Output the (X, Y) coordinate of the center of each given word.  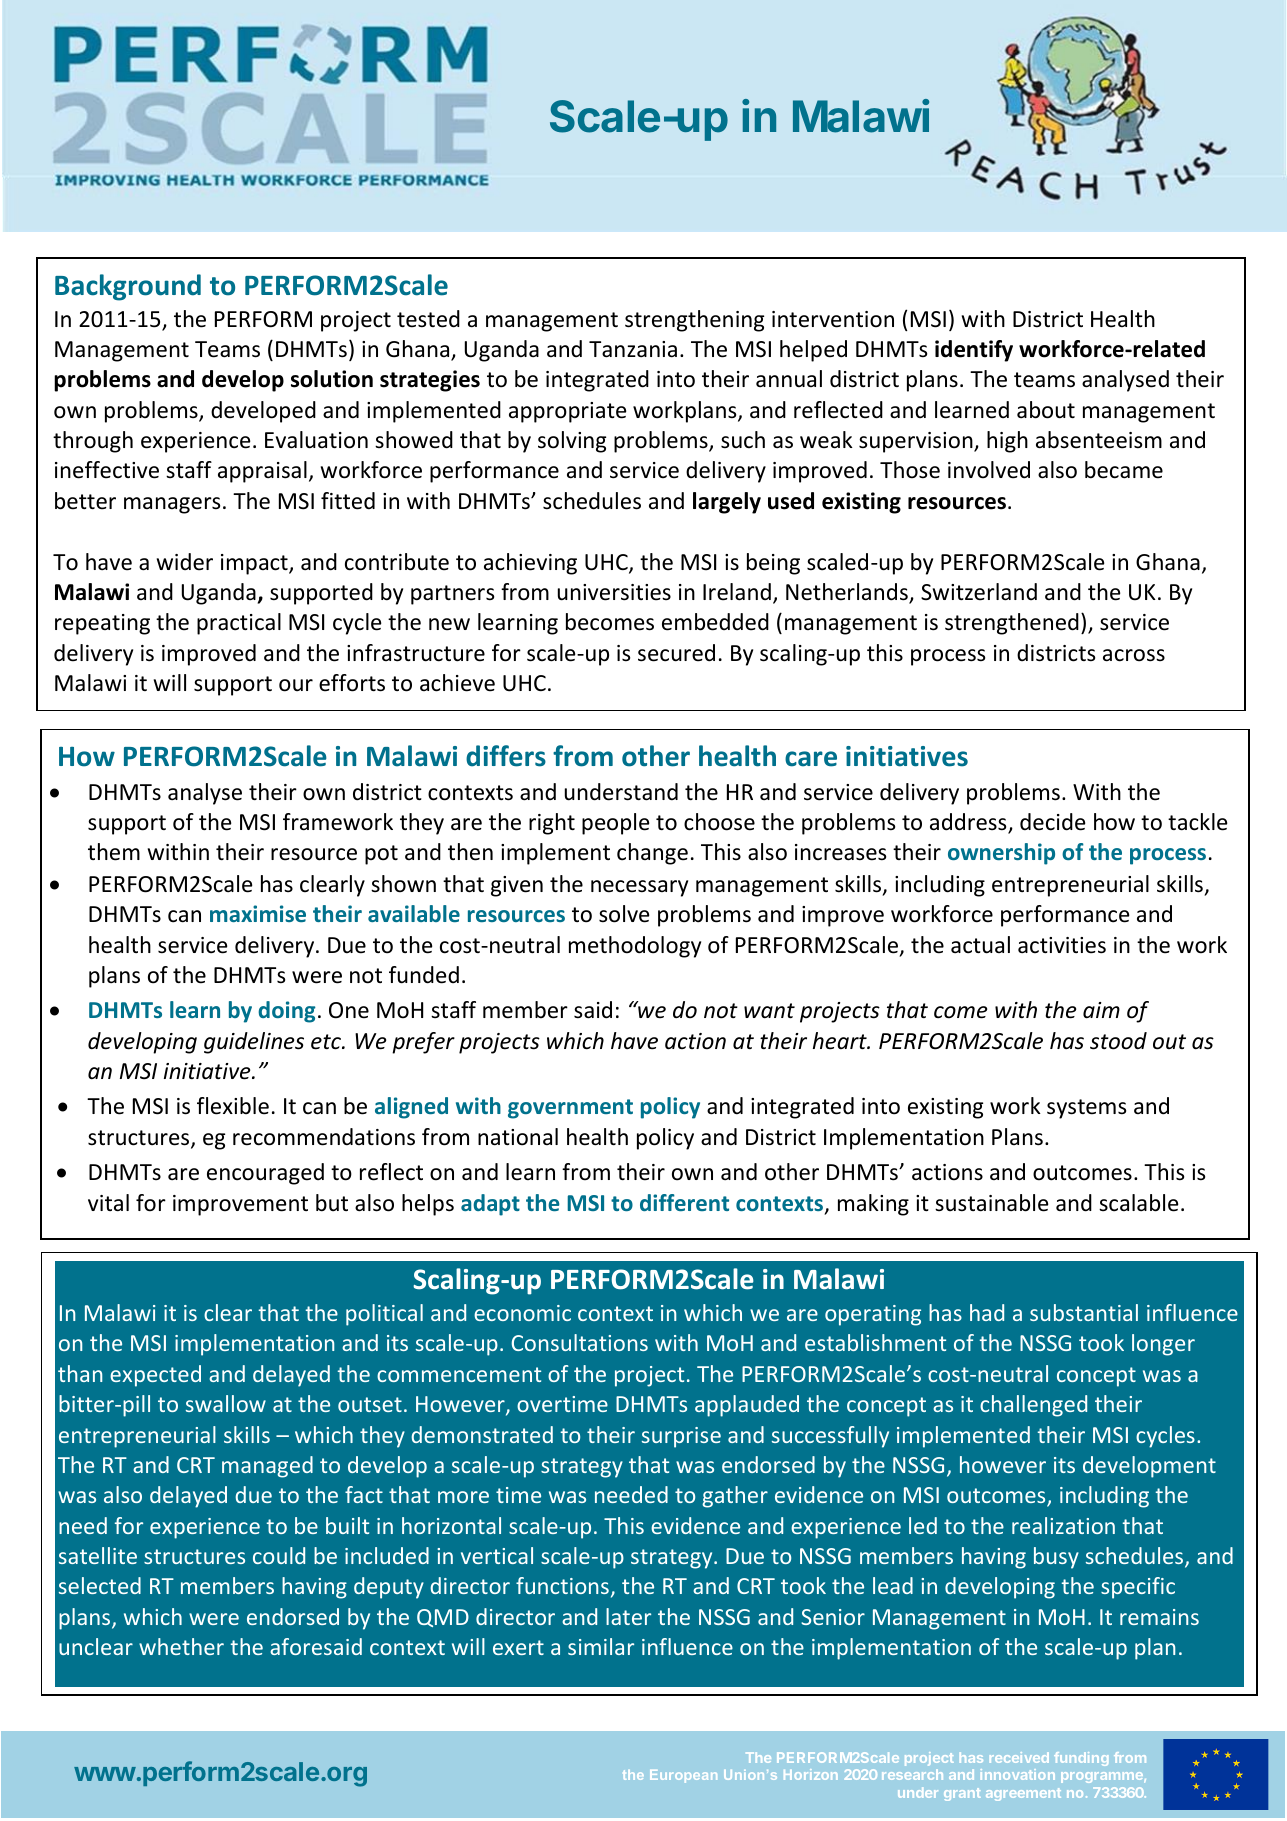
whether (181, 1646)
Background (128, 287)
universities (614, 592)
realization (1063, 1525)
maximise (258, 913)
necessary (639, 888)
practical (239, 624)
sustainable (992, 1203)
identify (974, 351)
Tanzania (633, 349)
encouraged (265, 1174)
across (1134, 655)
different (684, 1202)
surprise (681, 1437)
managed (267, 1467)
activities (1062, 945)
